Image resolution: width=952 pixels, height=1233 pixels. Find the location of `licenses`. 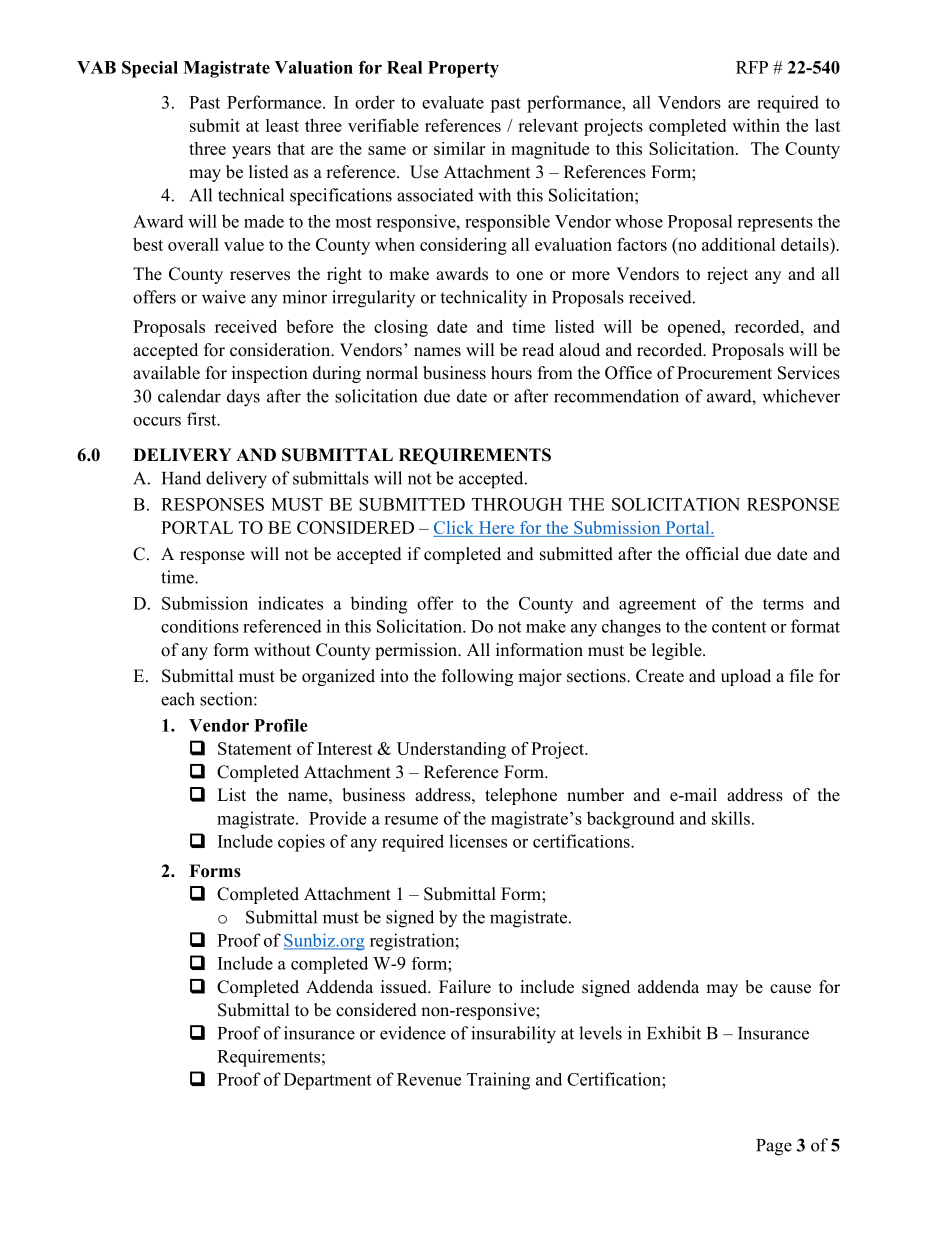

licenses is located at coordinates (478, 841).
